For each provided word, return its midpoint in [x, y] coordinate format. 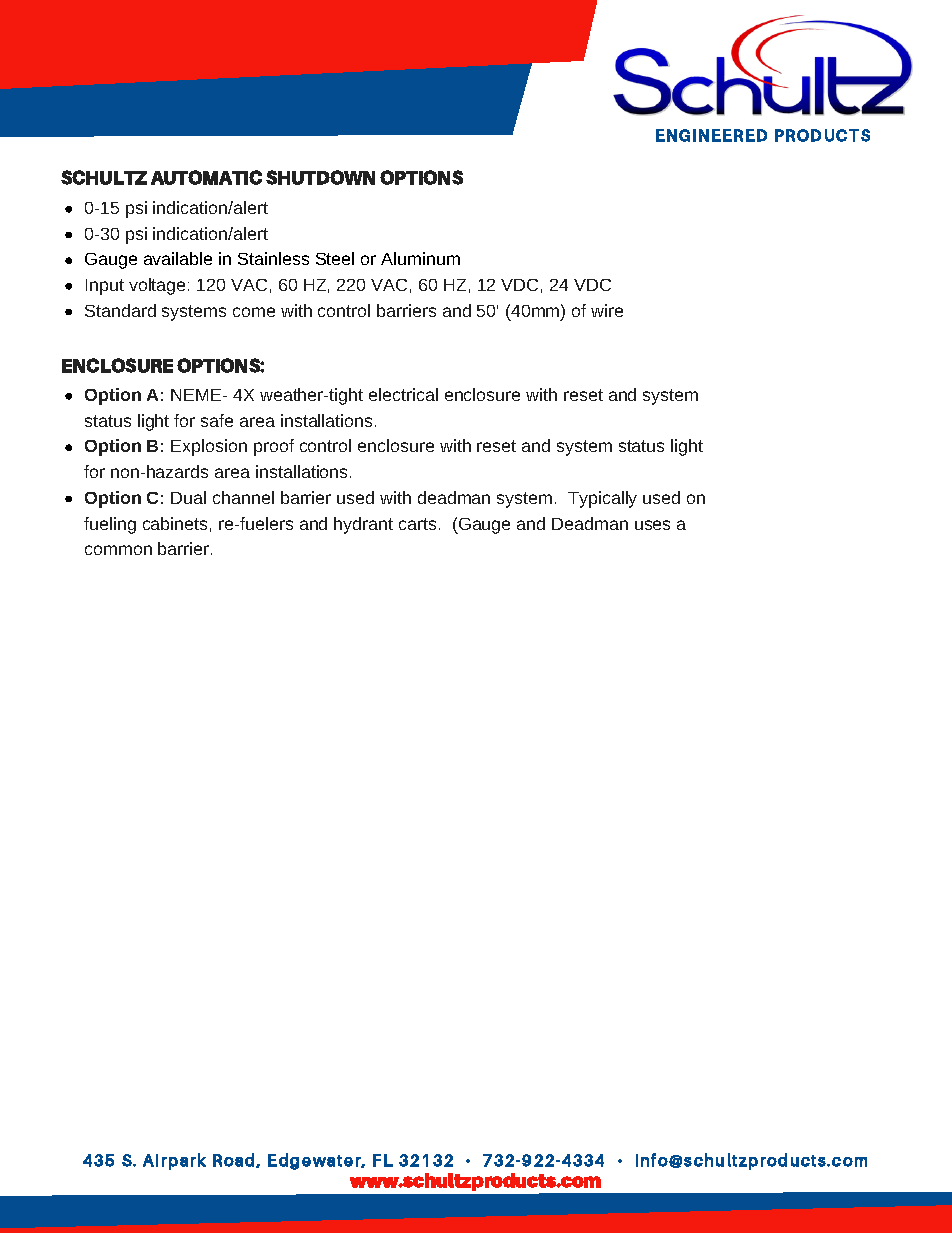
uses [652, 525]
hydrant [363, 525]
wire [607, 310]
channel [243, 497]
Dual [188, 497]
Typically [602, 499]
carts [417, 524]
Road [235, 1160]
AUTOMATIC [206, 177]
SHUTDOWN [320, 177]
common [118, 550]
